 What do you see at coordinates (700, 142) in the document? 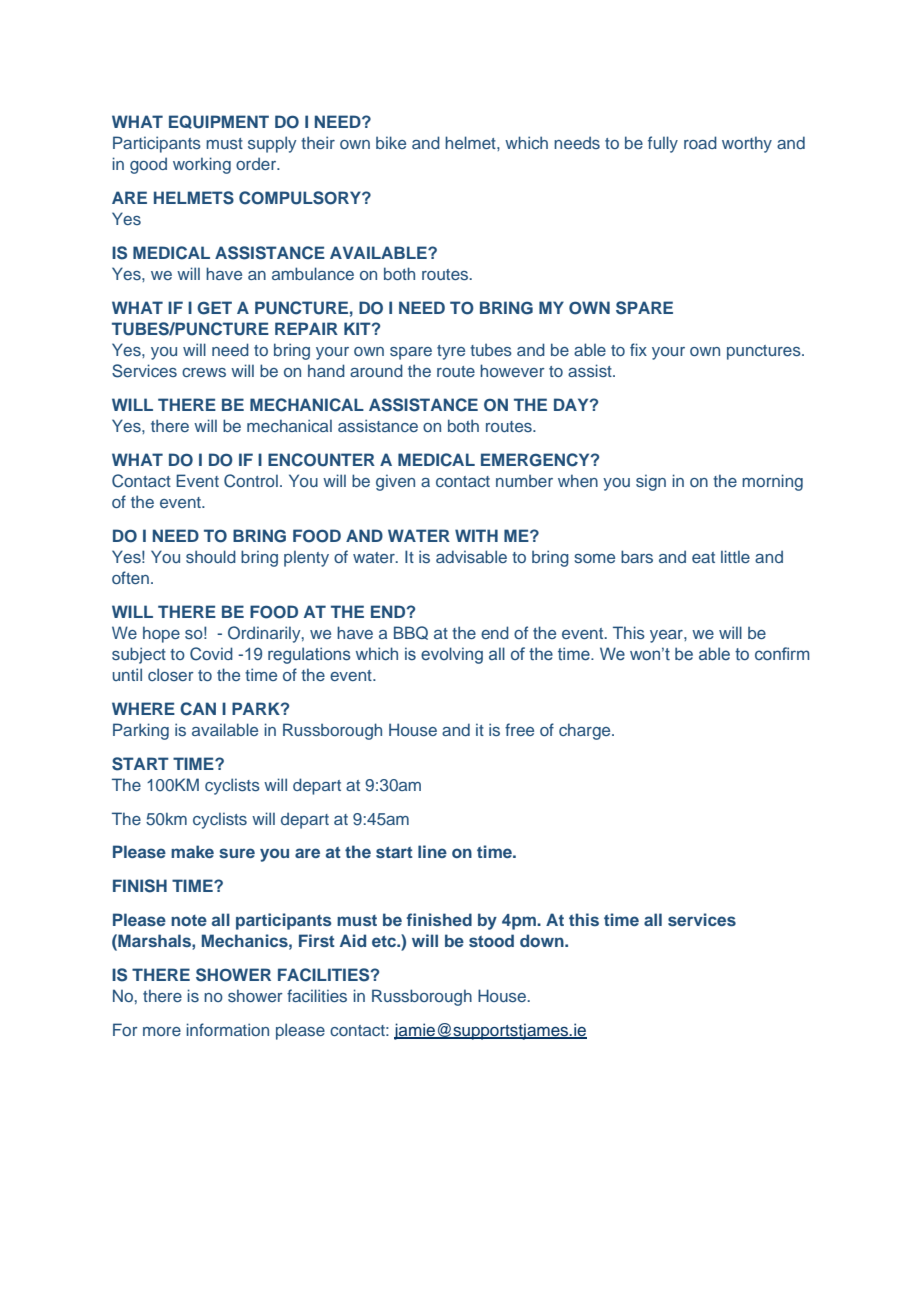
I see `road` at bounding box center [700, 142].
